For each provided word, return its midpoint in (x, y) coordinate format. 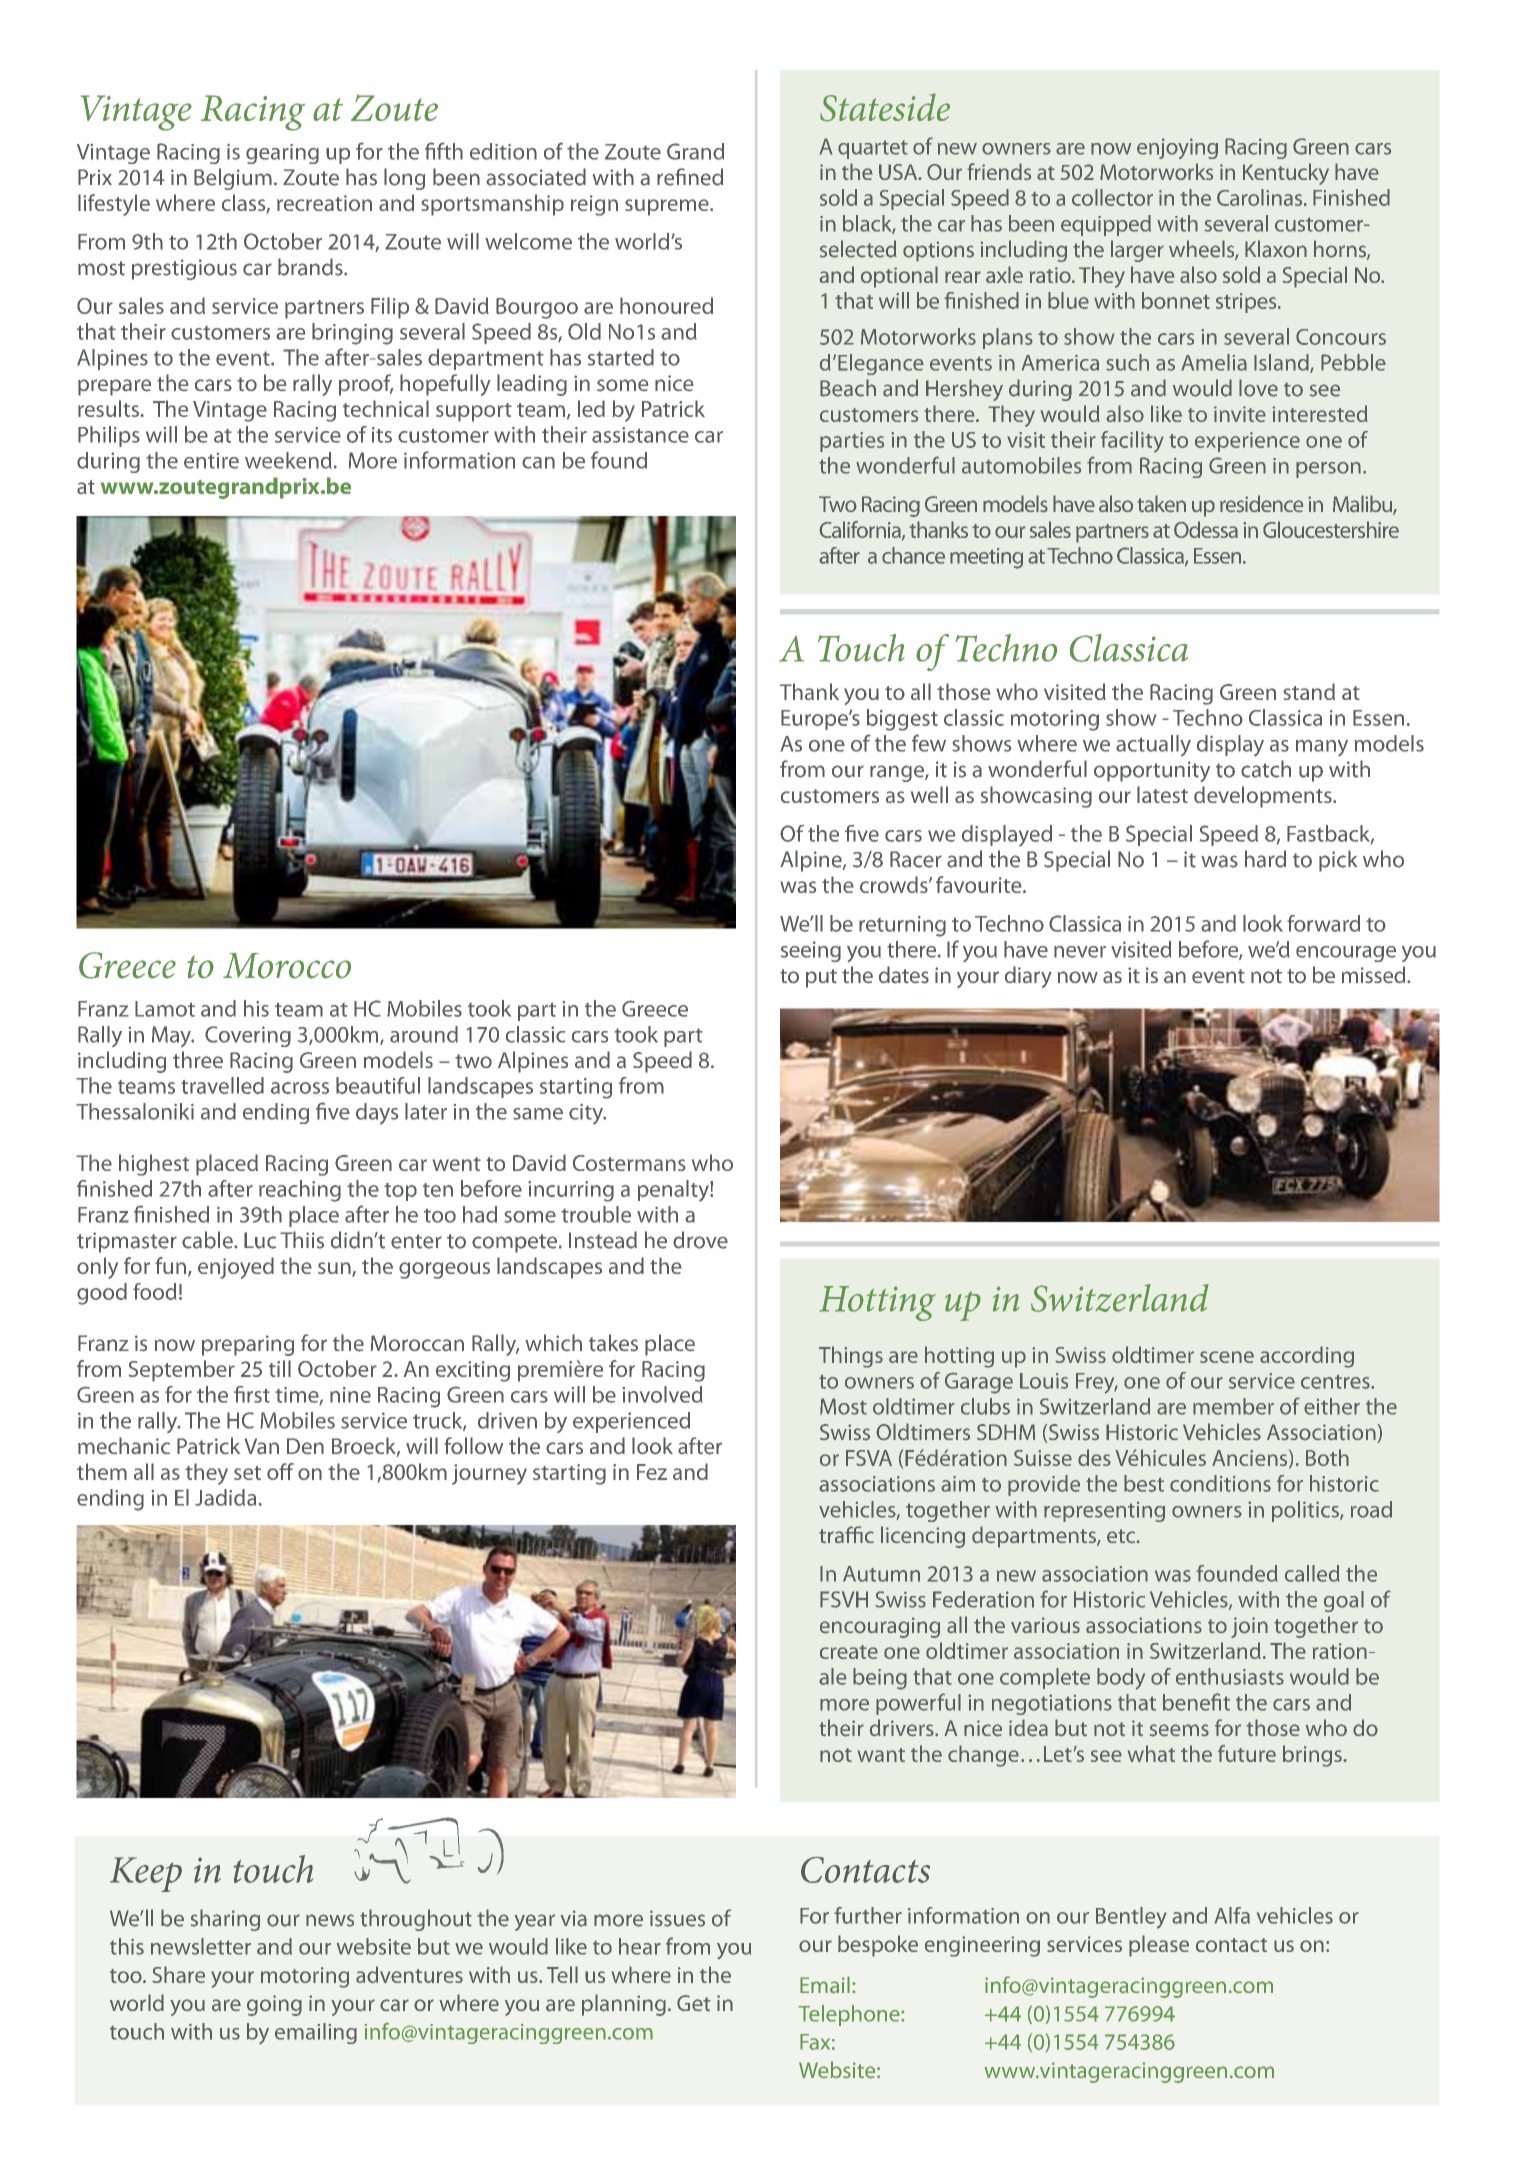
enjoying (1177, 148)
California (861, 530)
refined (690, 177)
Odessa (1206, 529)
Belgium (233, 179)
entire (211, 461)
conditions (1220, 1483)
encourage (1346, 954)
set (247, 1473)
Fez (652, 1472)
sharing (225, 1920)
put (821, 978)
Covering (248, 1036)
